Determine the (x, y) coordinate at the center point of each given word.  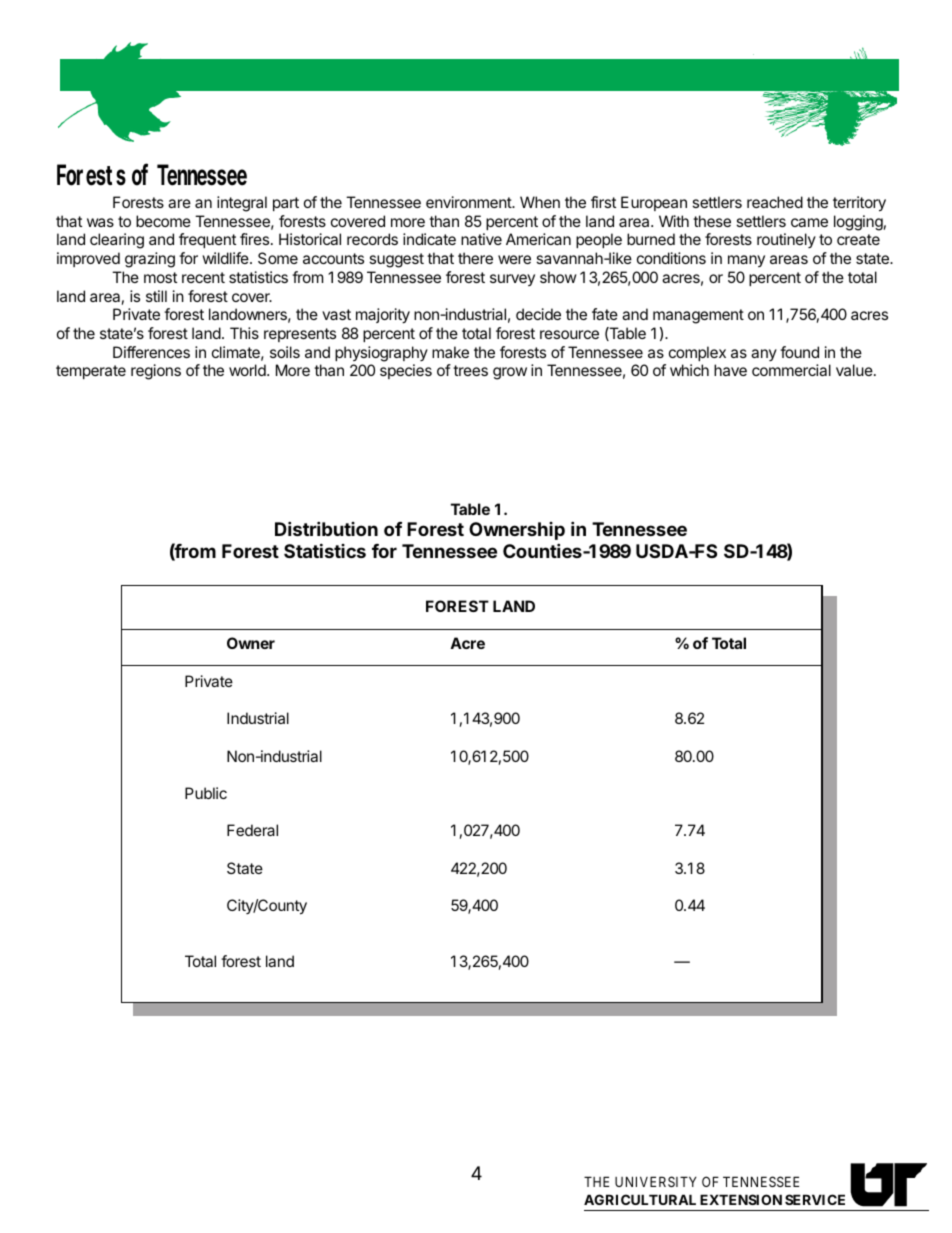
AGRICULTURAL (640, 1199)
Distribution (326, 528)
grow (510, 373)
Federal (252, 830)
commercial (791, 370)
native (481, 239)
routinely (786, 240)
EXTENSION (741, 1199)
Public (206, 793)
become (163, 221)
